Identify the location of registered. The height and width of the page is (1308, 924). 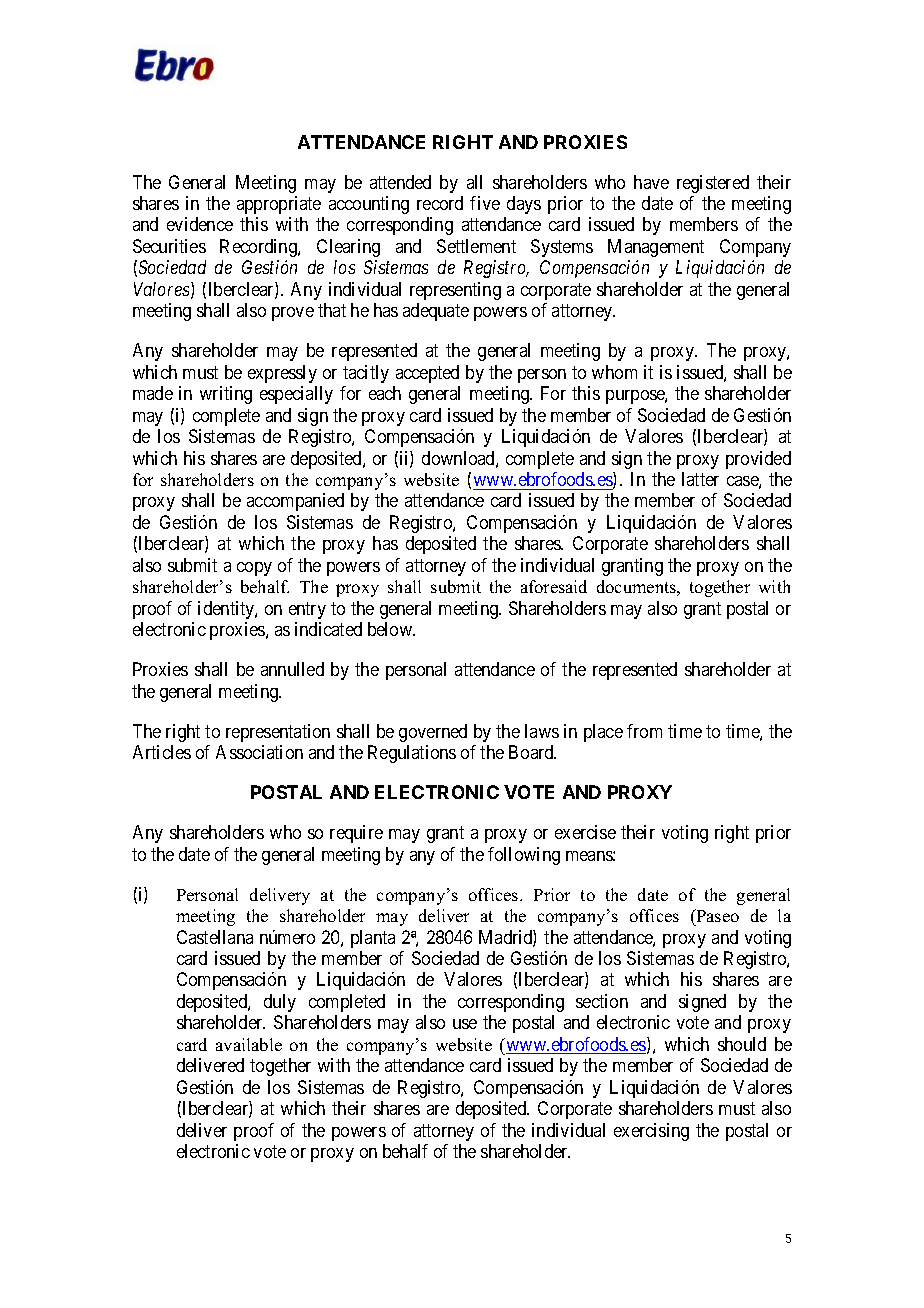
(713, 184).
